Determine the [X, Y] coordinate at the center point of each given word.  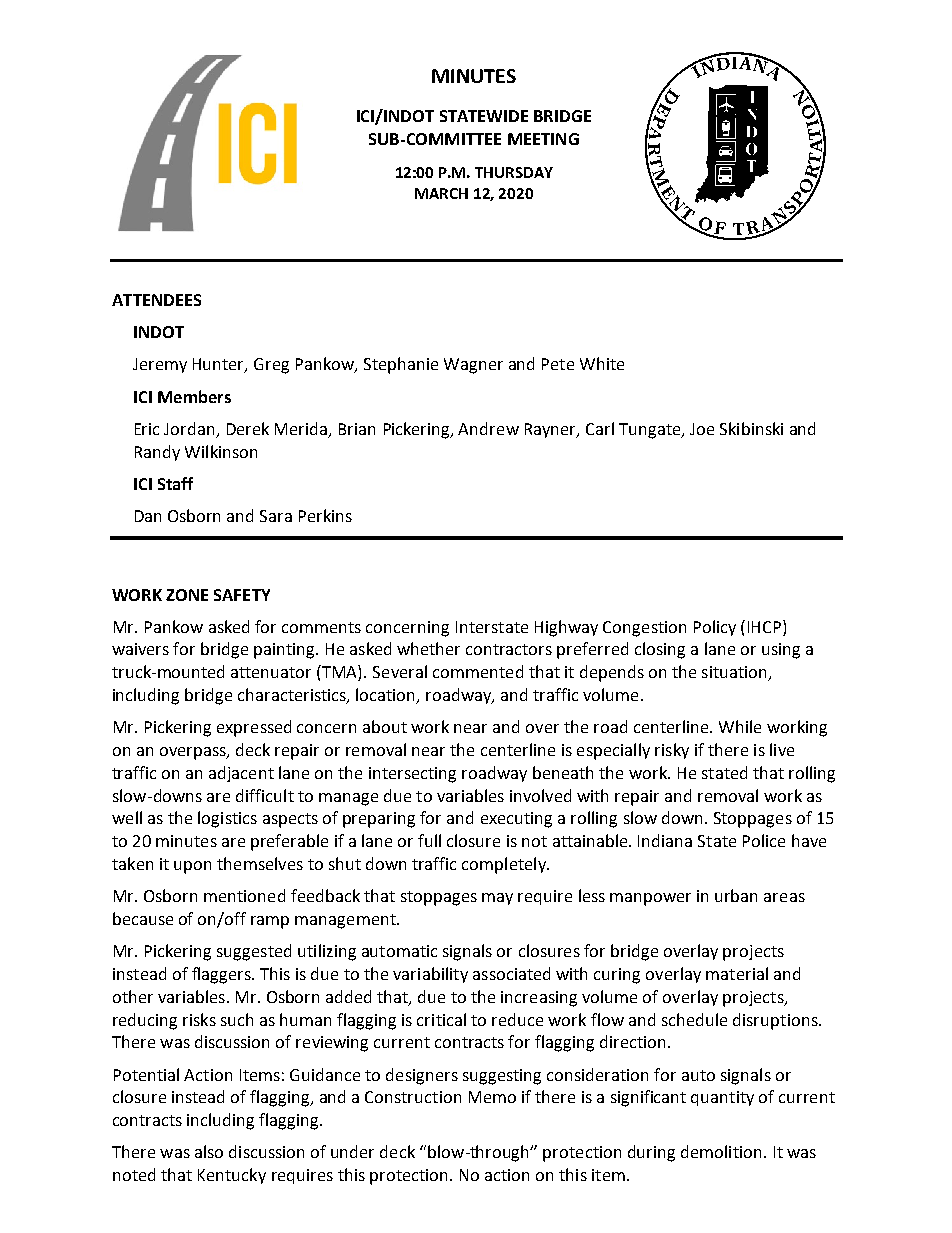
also [209, 1151]
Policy [715, 628]
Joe [702, 429]
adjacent [241, 774]
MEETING [543, 139]
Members [194, 396]
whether [428, 648]
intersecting [412, 775]
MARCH [441, 193]
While [740, 726]
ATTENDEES [156, 300]
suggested [254, 952]
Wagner [473, 366]
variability [430, 975]
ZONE [187, 595]
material [737, 973]
